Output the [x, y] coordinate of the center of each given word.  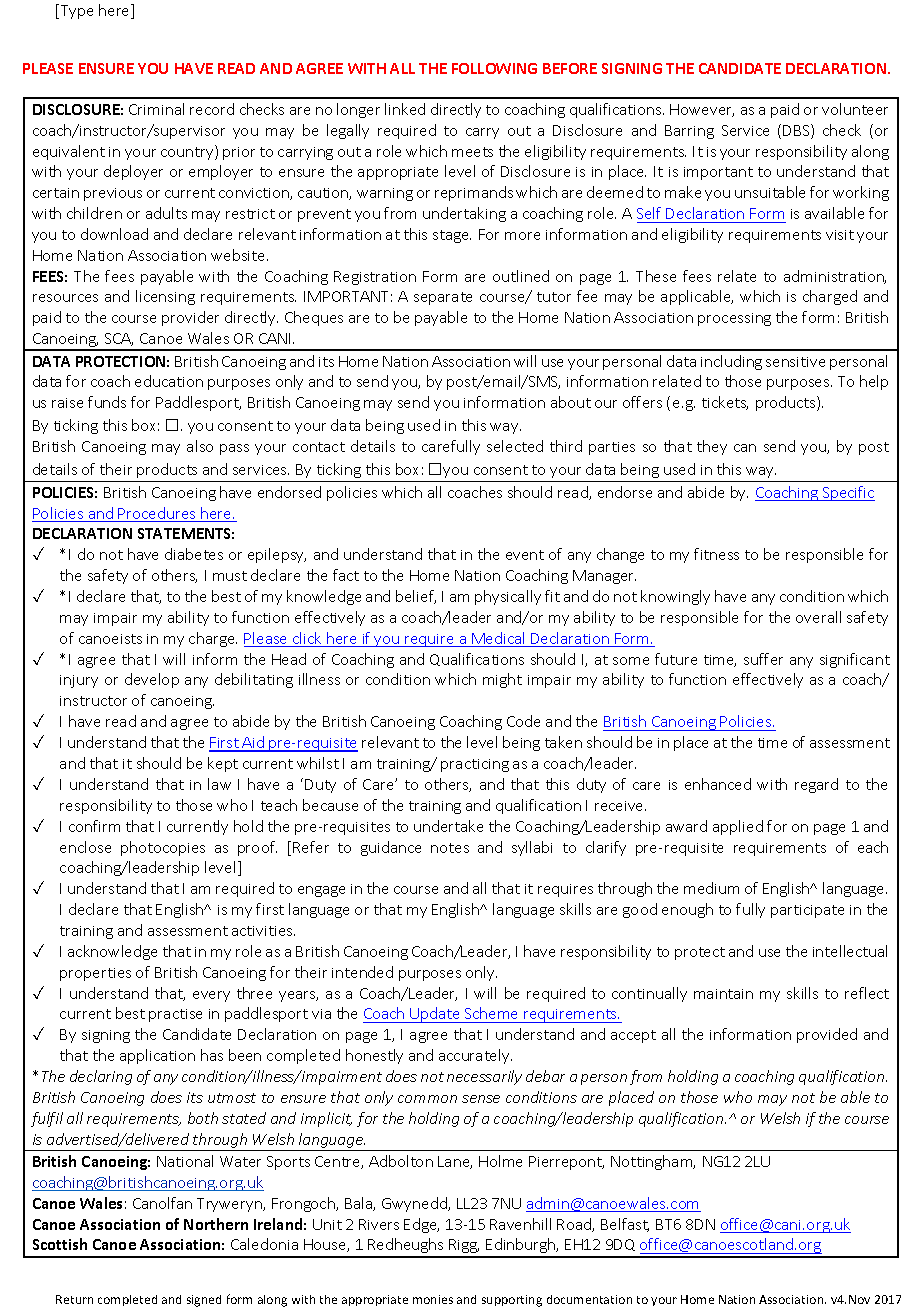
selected [515, 446]
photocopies [163, 848]
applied [738, 827]
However [702, 110]
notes [450, 848]
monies [433, 1299]
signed [204, 1301]
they [712, 447]
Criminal [156, 109]
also [200, 446]
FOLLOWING [494, 68]
